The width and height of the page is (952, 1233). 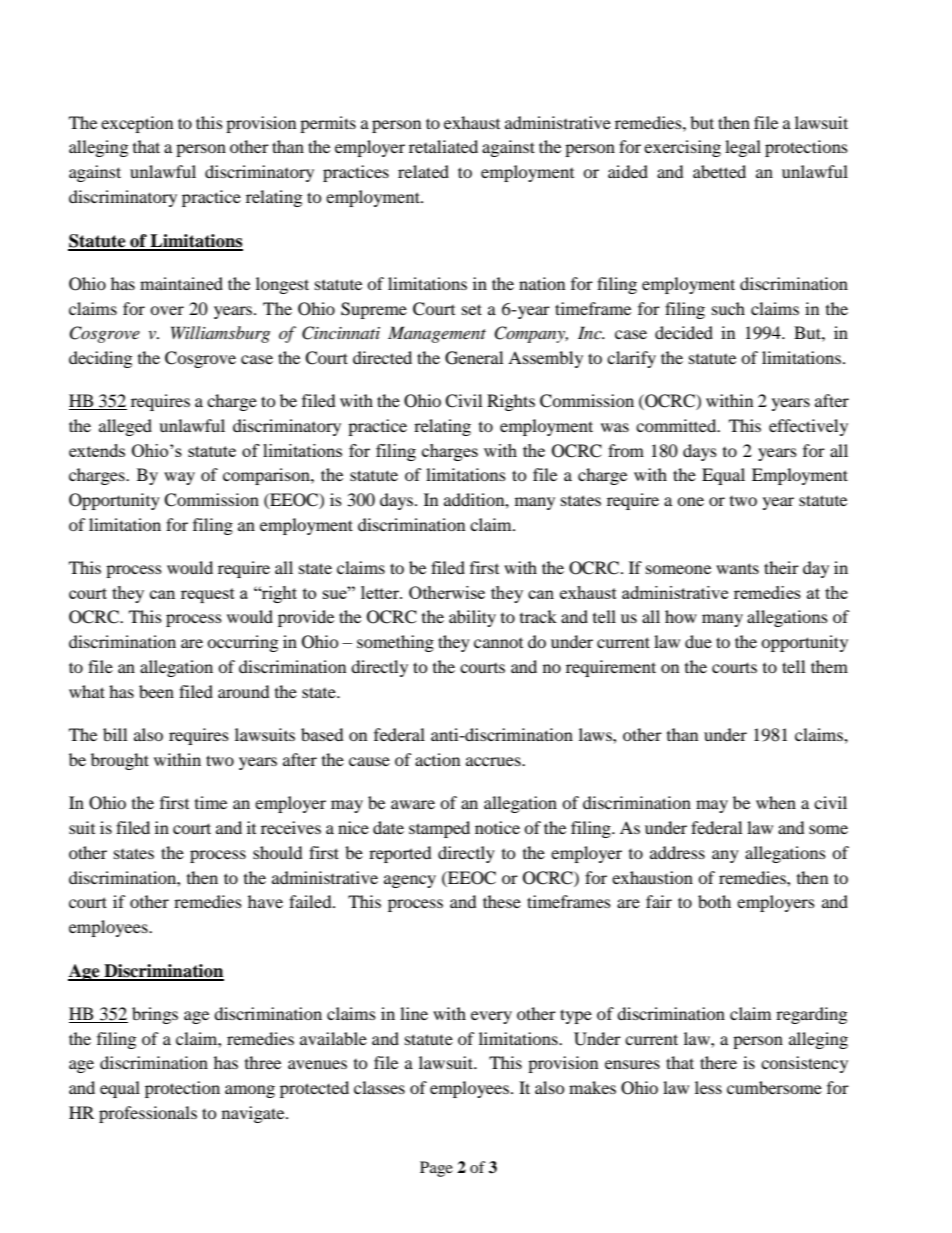 I want to click on General, so click(x=474, y=358).
